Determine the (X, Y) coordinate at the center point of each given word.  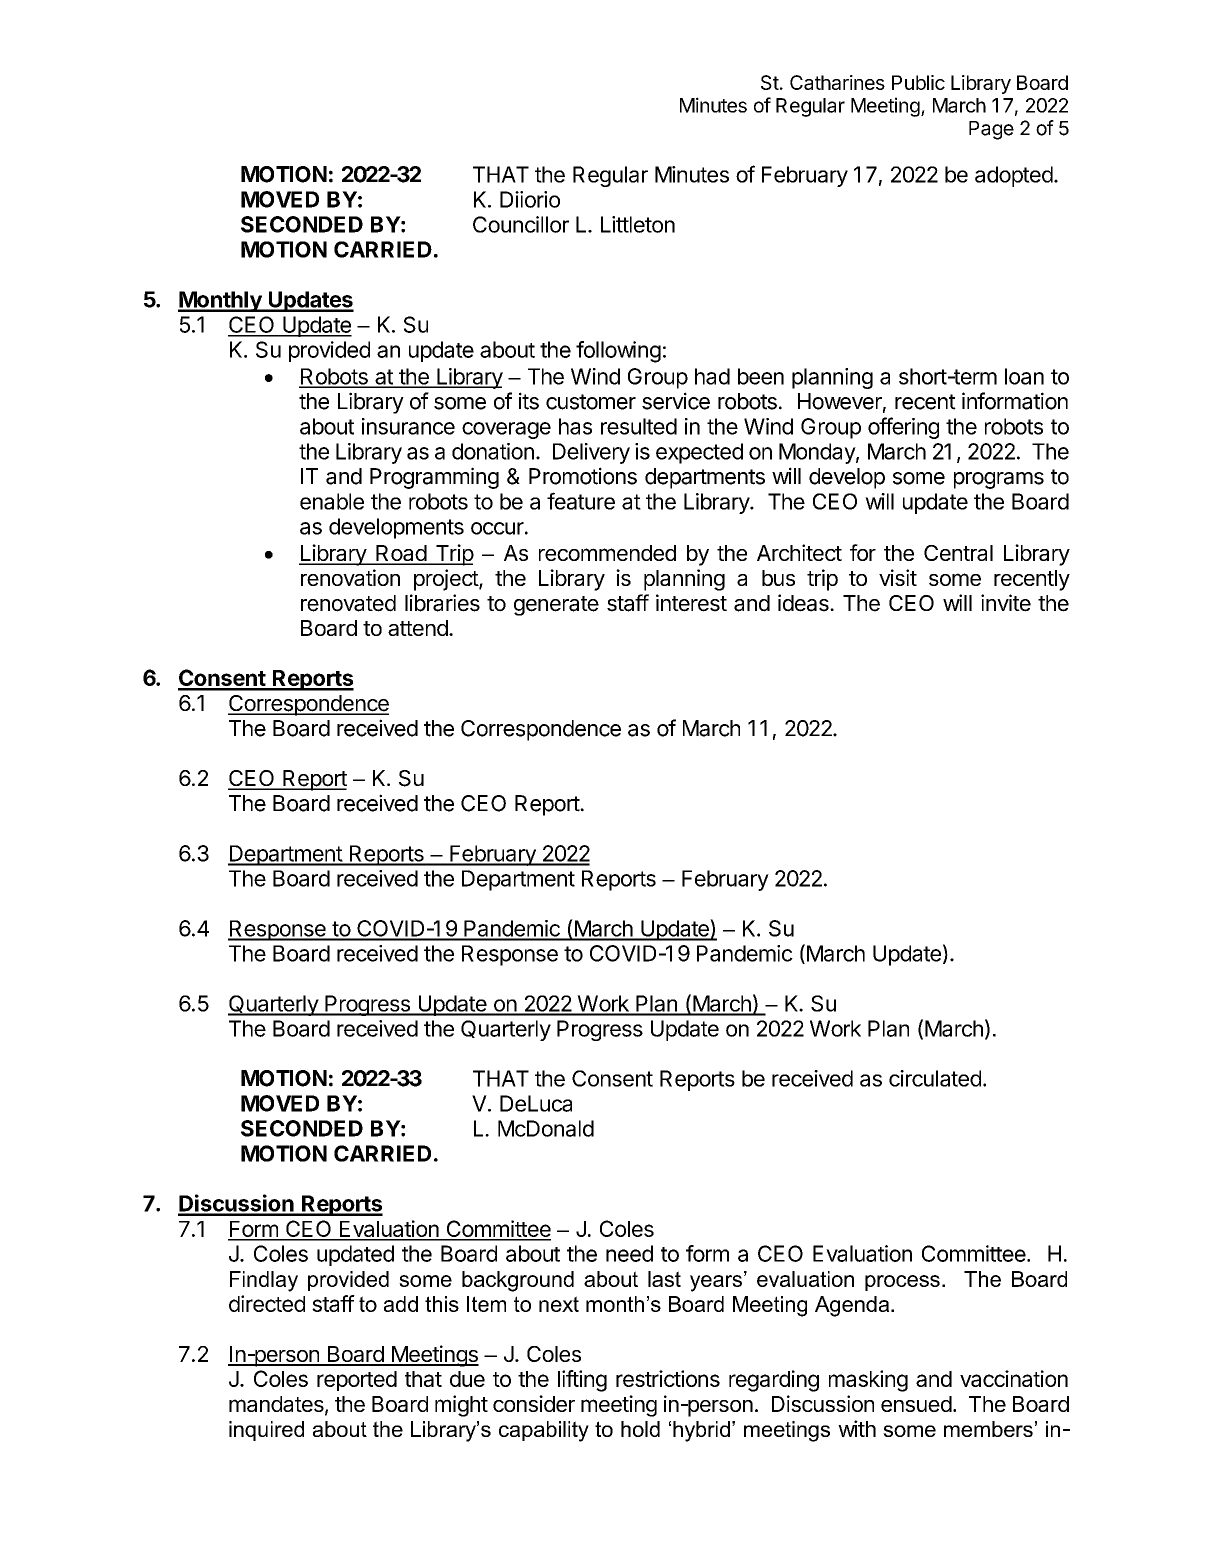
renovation (350, 577)
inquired (266, 1431)
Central (958, 553)
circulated (935, 1078)
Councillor (521, 224)
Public (918, 82)
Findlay (264, 1281)
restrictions (668, 1378)
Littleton (638, 224)
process (902, 1283)
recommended (607, 553)
